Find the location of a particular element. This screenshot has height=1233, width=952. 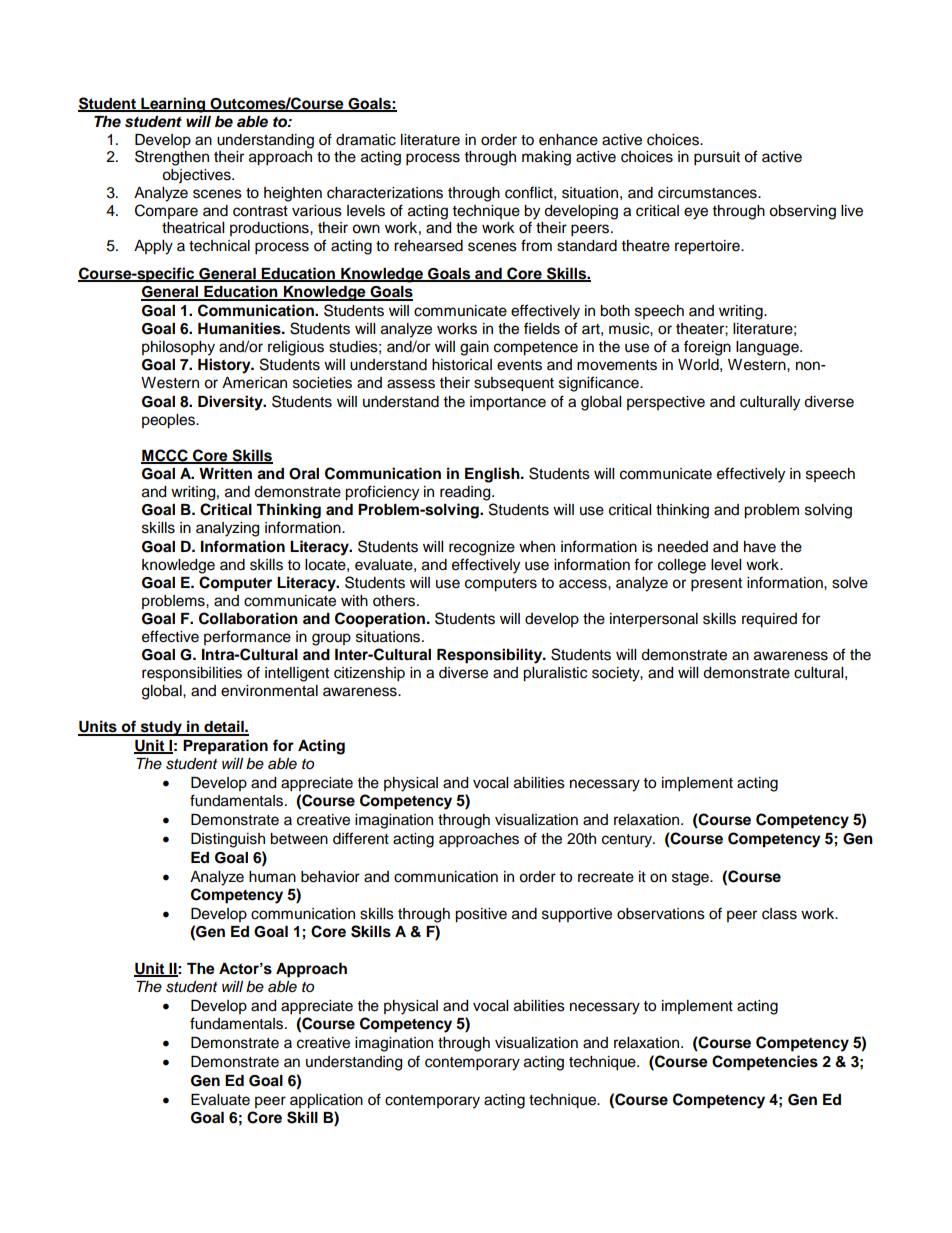

Distinguish is located at coordinates (228, 840).
